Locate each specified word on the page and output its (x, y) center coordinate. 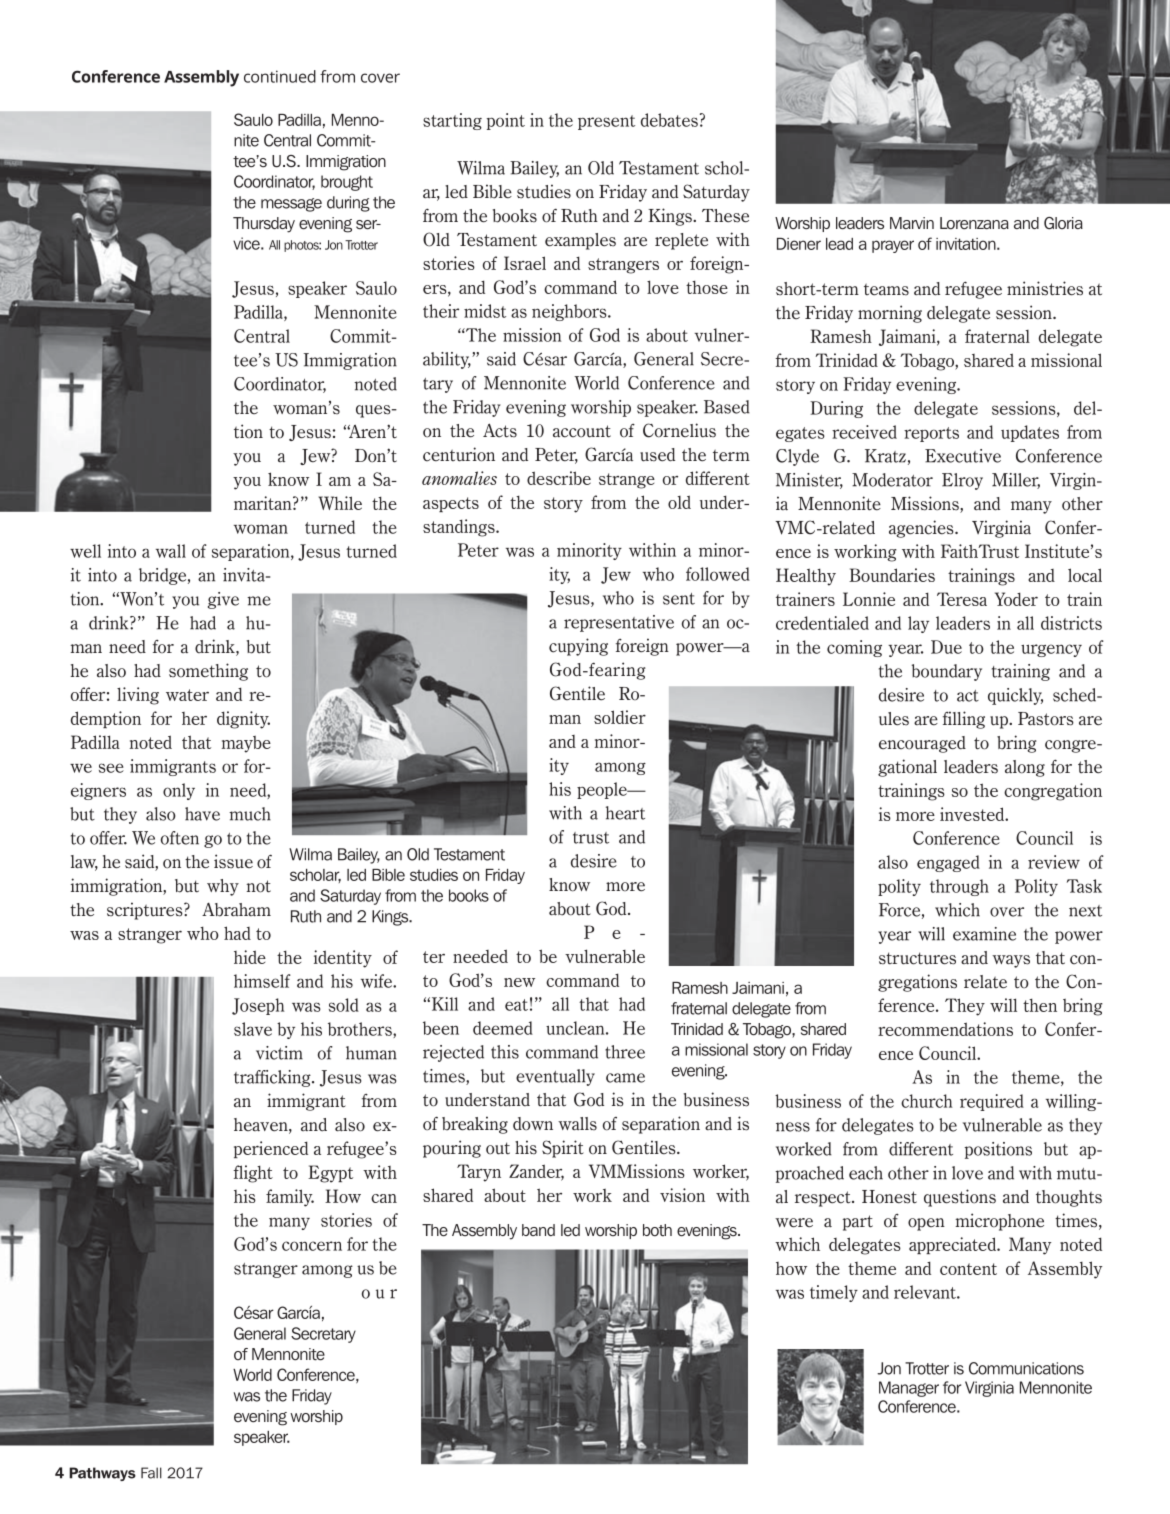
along (1025, 768)
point (505, 121)
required (992, 1102)
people (603, 790)
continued (280, 76)
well (85, 551)
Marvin (912, 223)
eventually (555, 1077)
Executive (963, 456)
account (582, 431)
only (179, 791)
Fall (151, 1473)
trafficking (273, 1078)
